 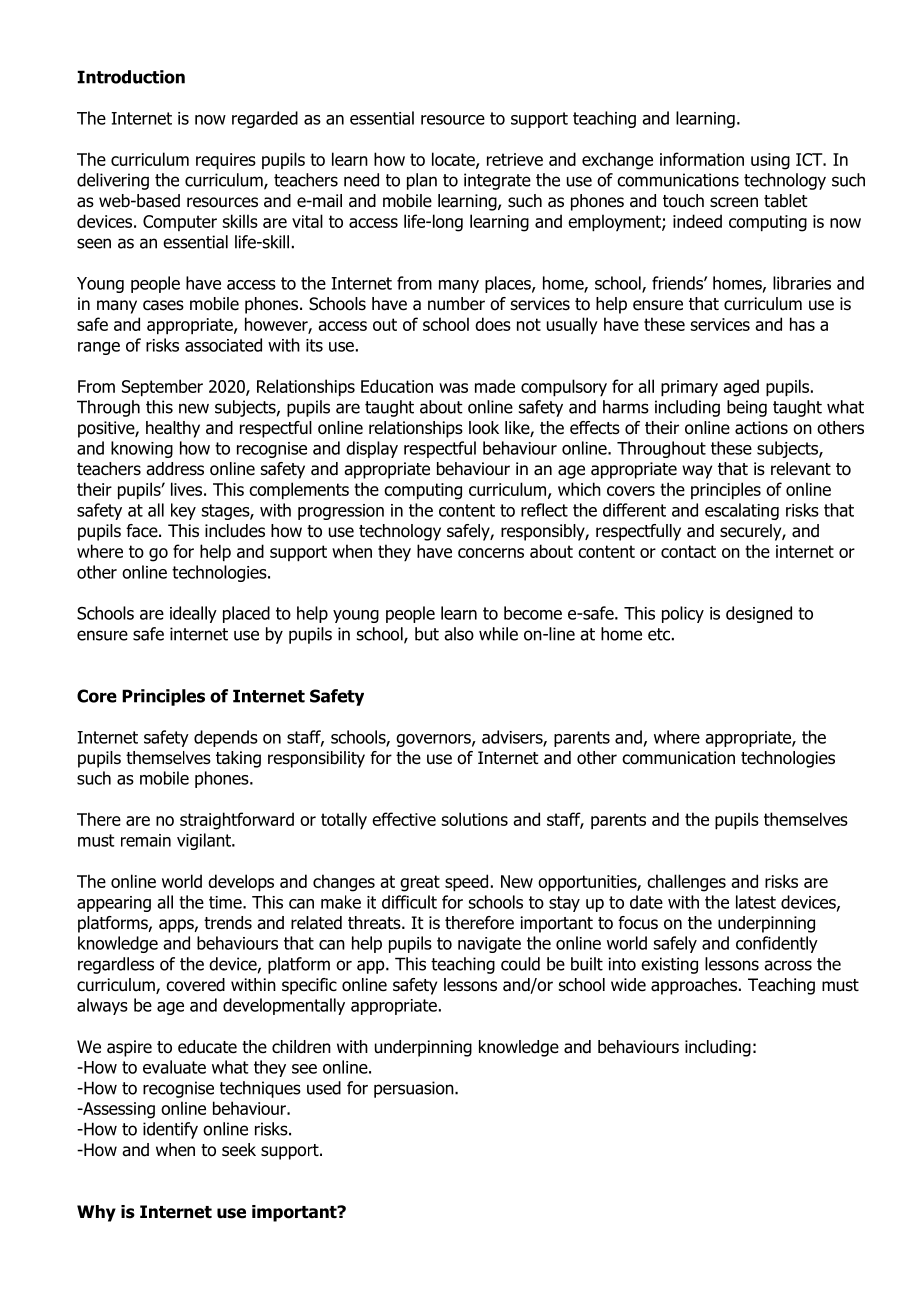 What do you see at coordinates (742, 511) in the image?
I see `escalating` at bounding box center [742, 511].
